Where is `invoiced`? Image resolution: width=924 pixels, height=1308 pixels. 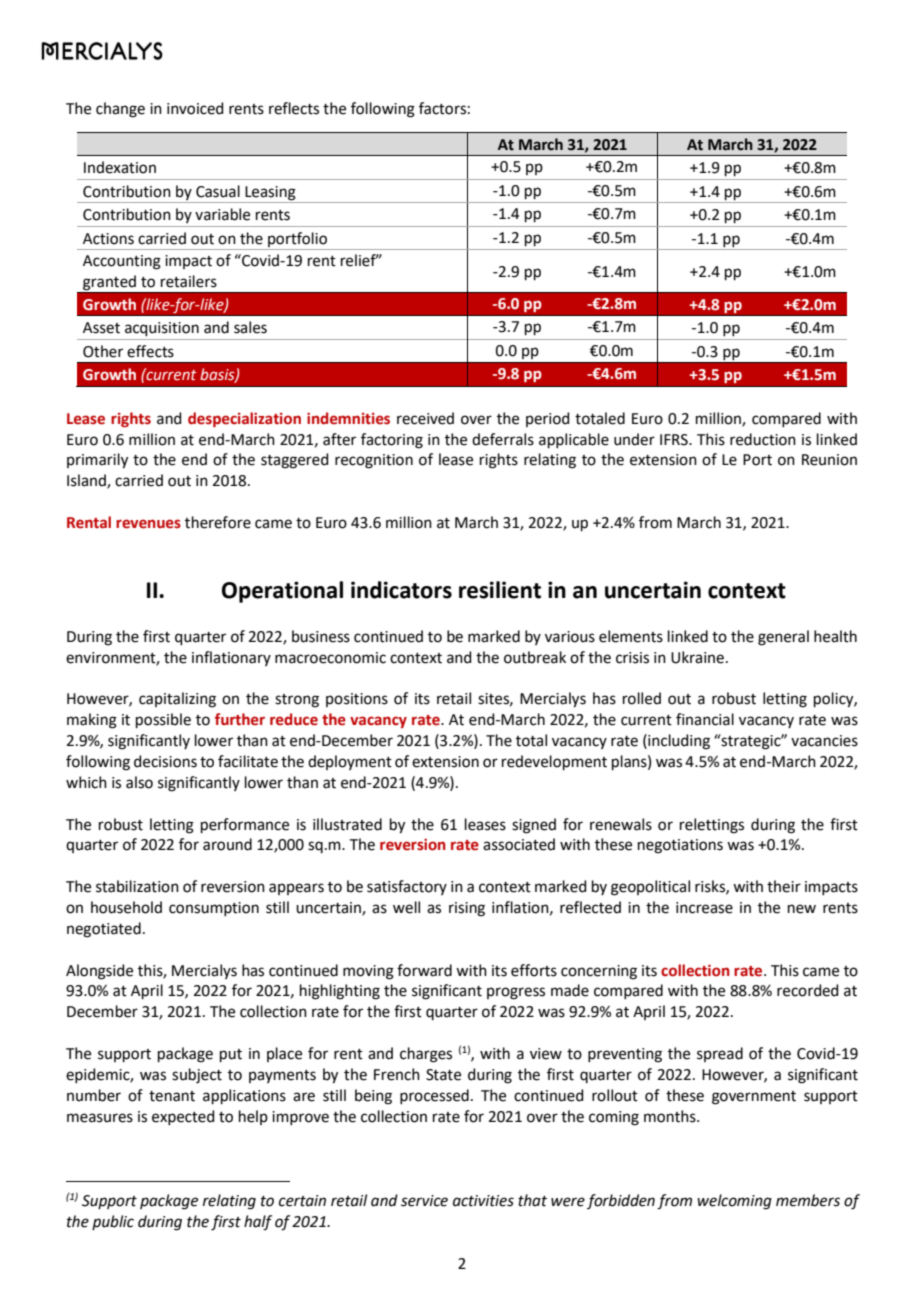 invoiced is located at coordinates (195, 108).
